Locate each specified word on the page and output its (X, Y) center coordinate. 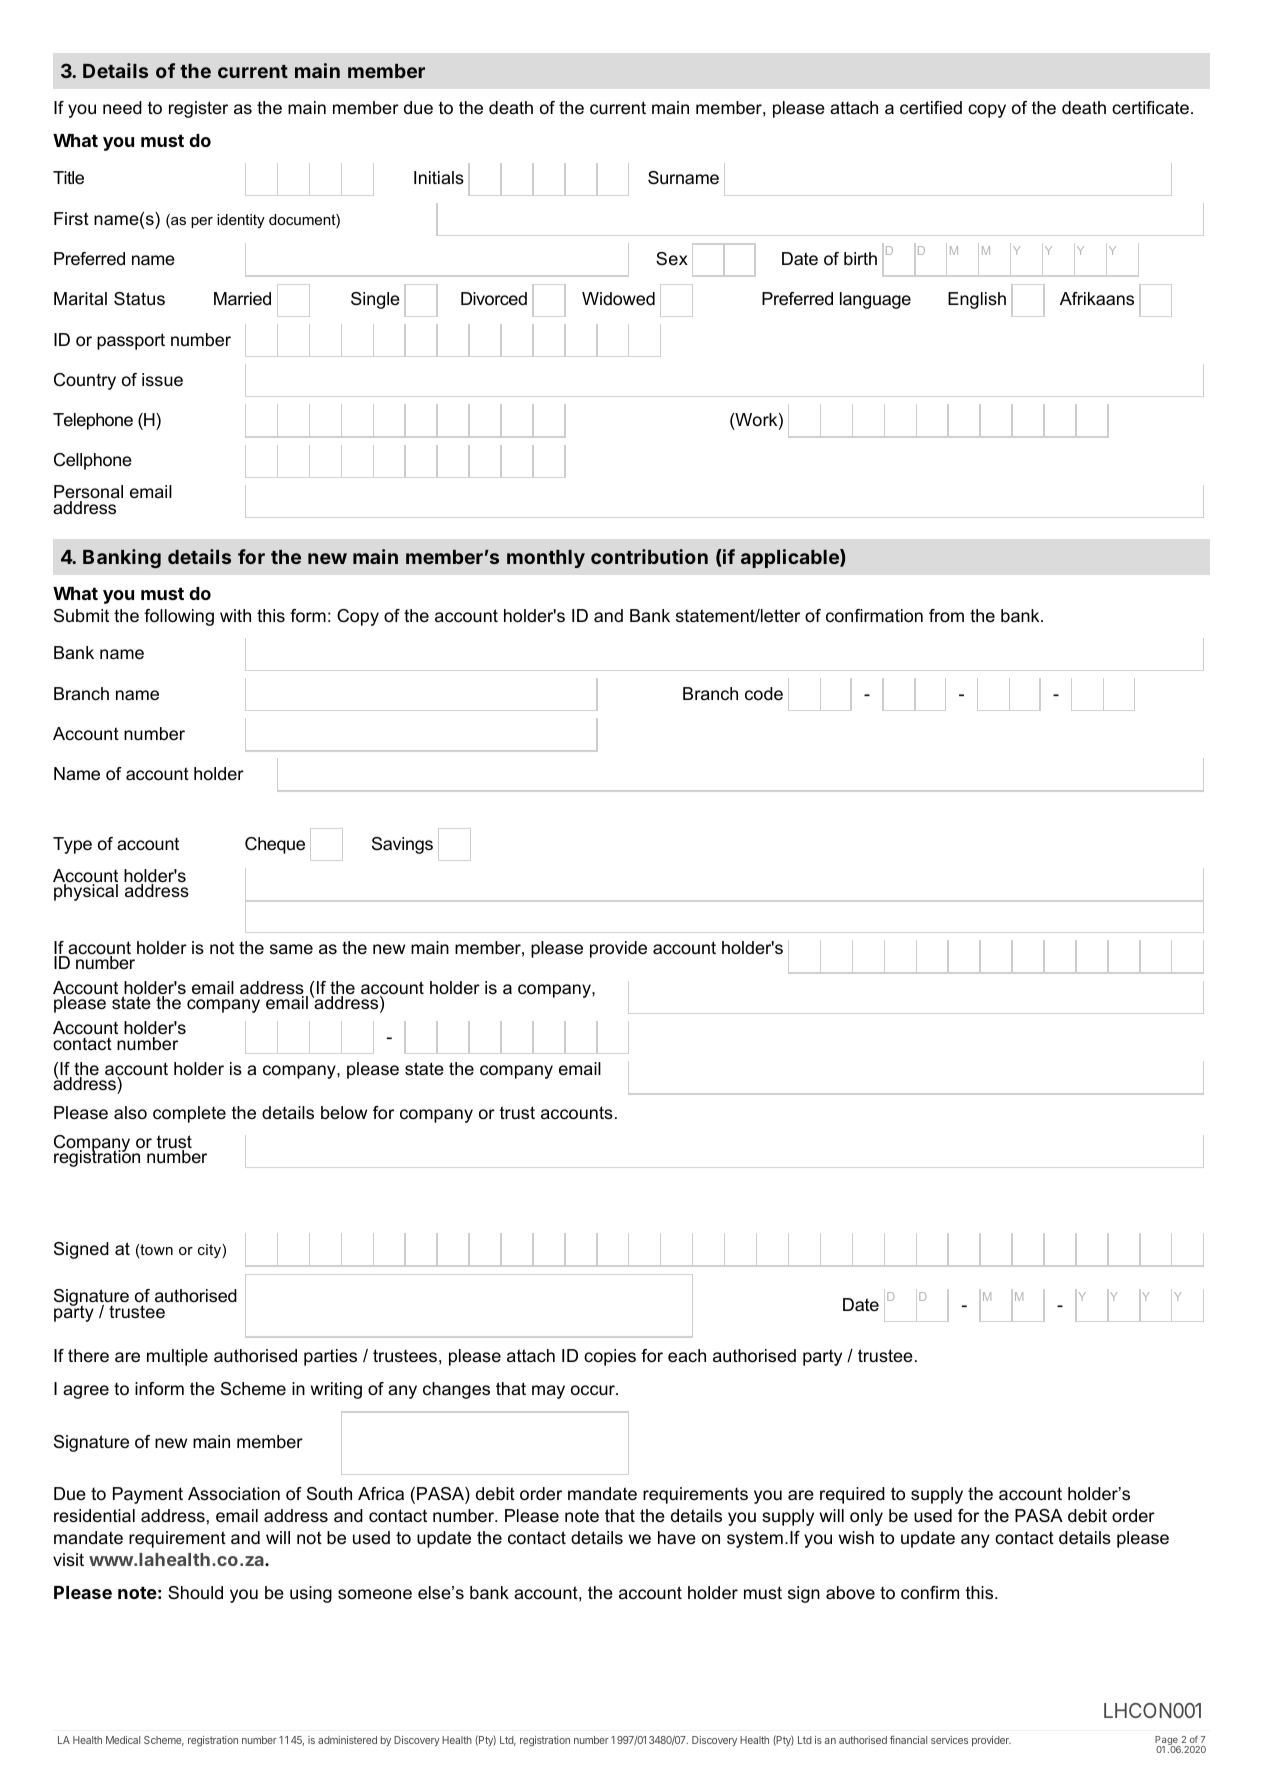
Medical (123, 1740)
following (179, 617)
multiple (177, 1357)
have (677, 1537)
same (291, 949)
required (852, 1495)
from (946, 615)
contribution (649, 556)
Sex (672, 258)
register (198, 109)
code (764, 694)
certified (931, 107)
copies (610, 1357)
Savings (402, 845)
